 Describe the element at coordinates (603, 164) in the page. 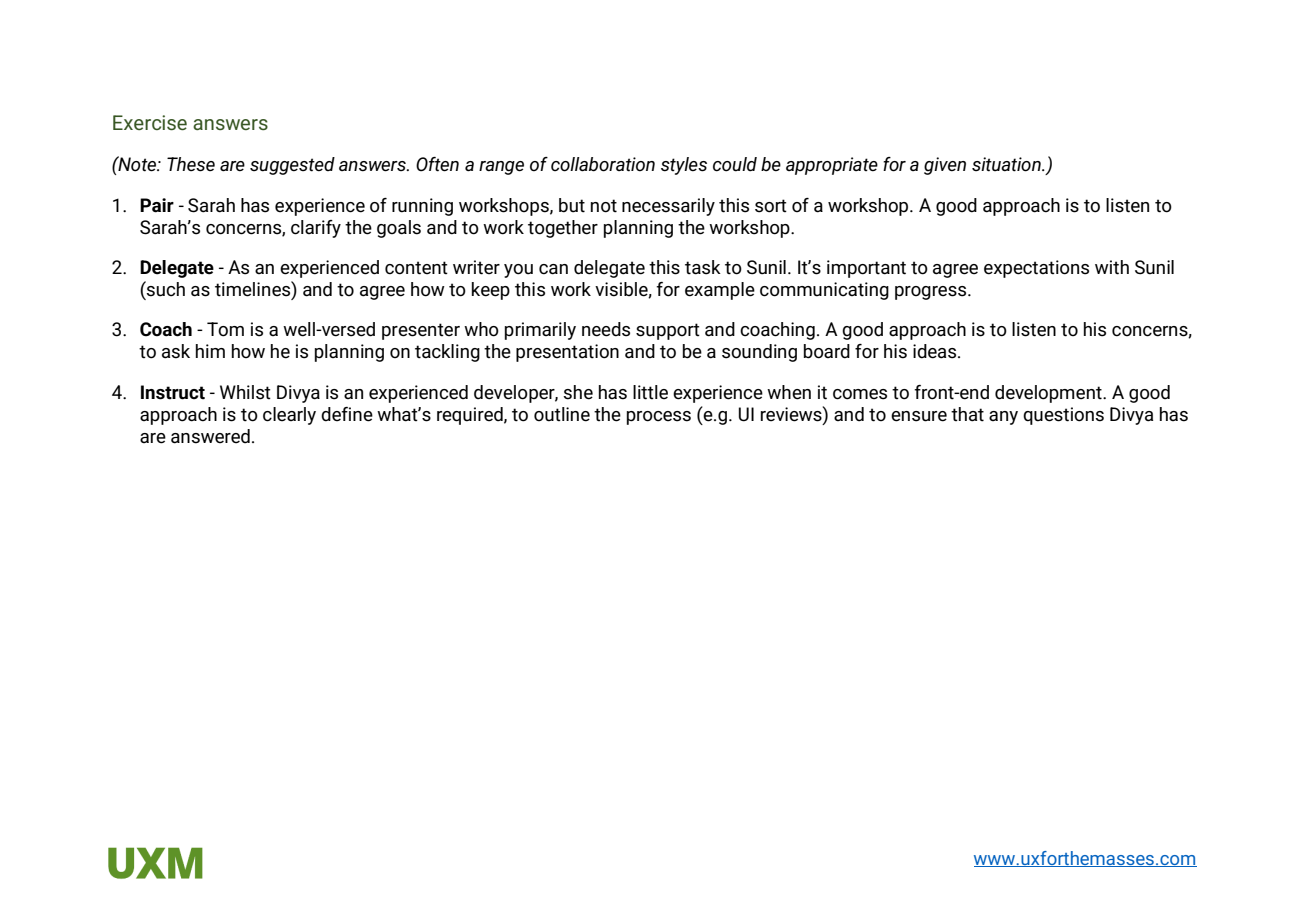

I see `collaboration` at that location.
